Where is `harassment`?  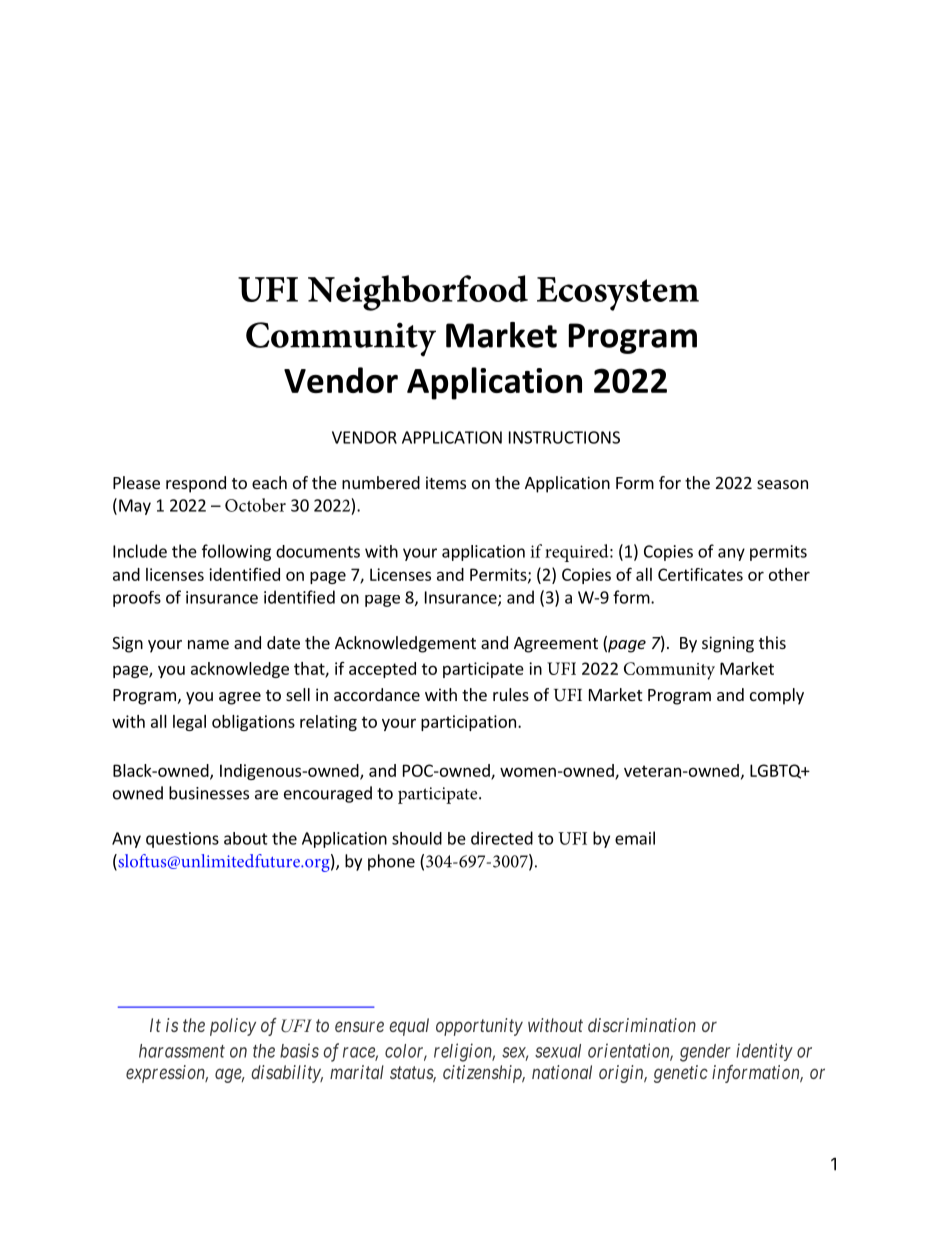
harassment is located at coordinates (182, 1051).
